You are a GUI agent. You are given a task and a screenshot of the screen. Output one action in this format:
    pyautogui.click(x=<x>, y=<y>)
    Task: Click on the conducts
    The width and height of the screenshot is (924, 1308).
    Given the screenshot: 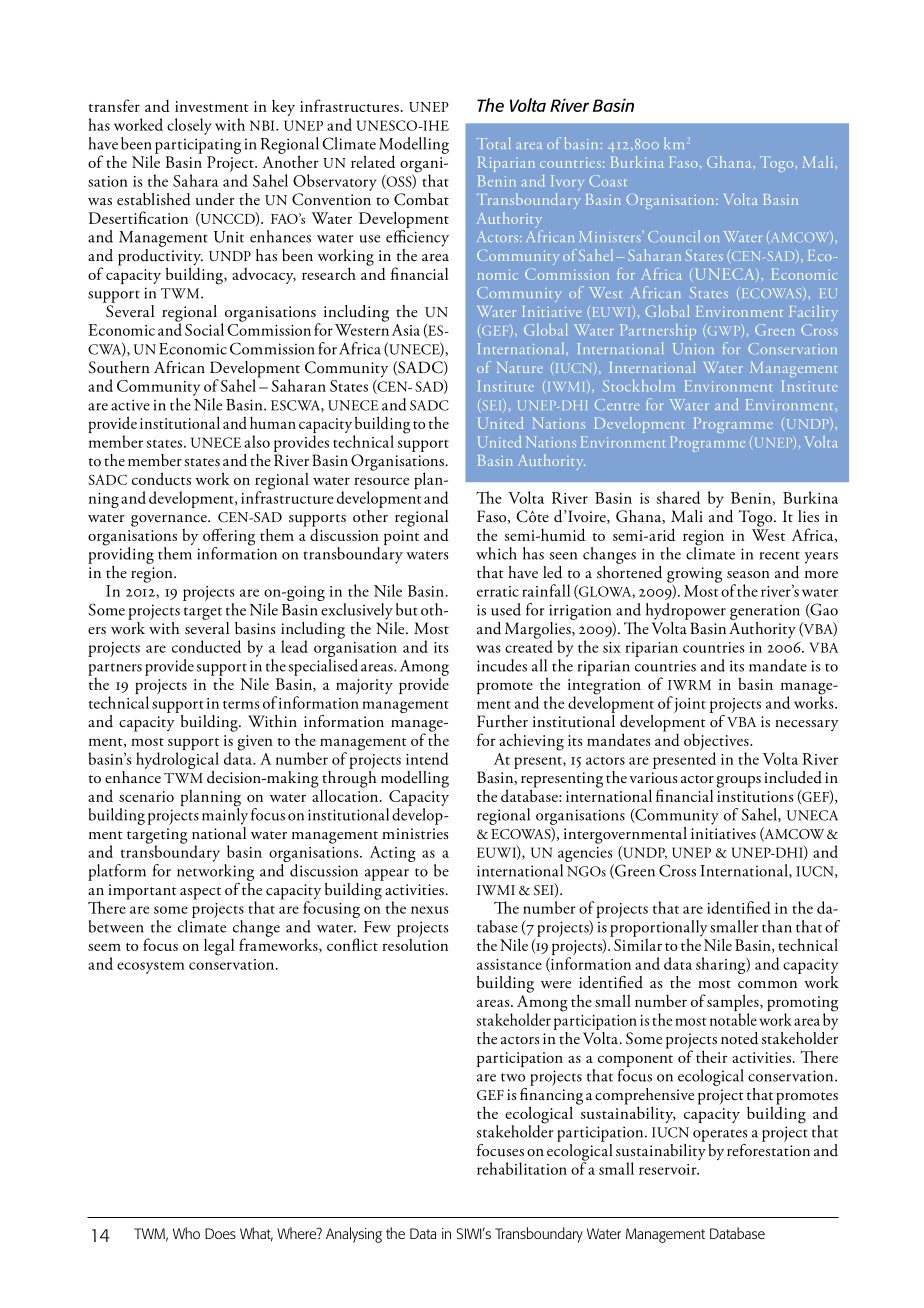 What is the action you would take?
    pyautogui.click(x=161, y=478)
